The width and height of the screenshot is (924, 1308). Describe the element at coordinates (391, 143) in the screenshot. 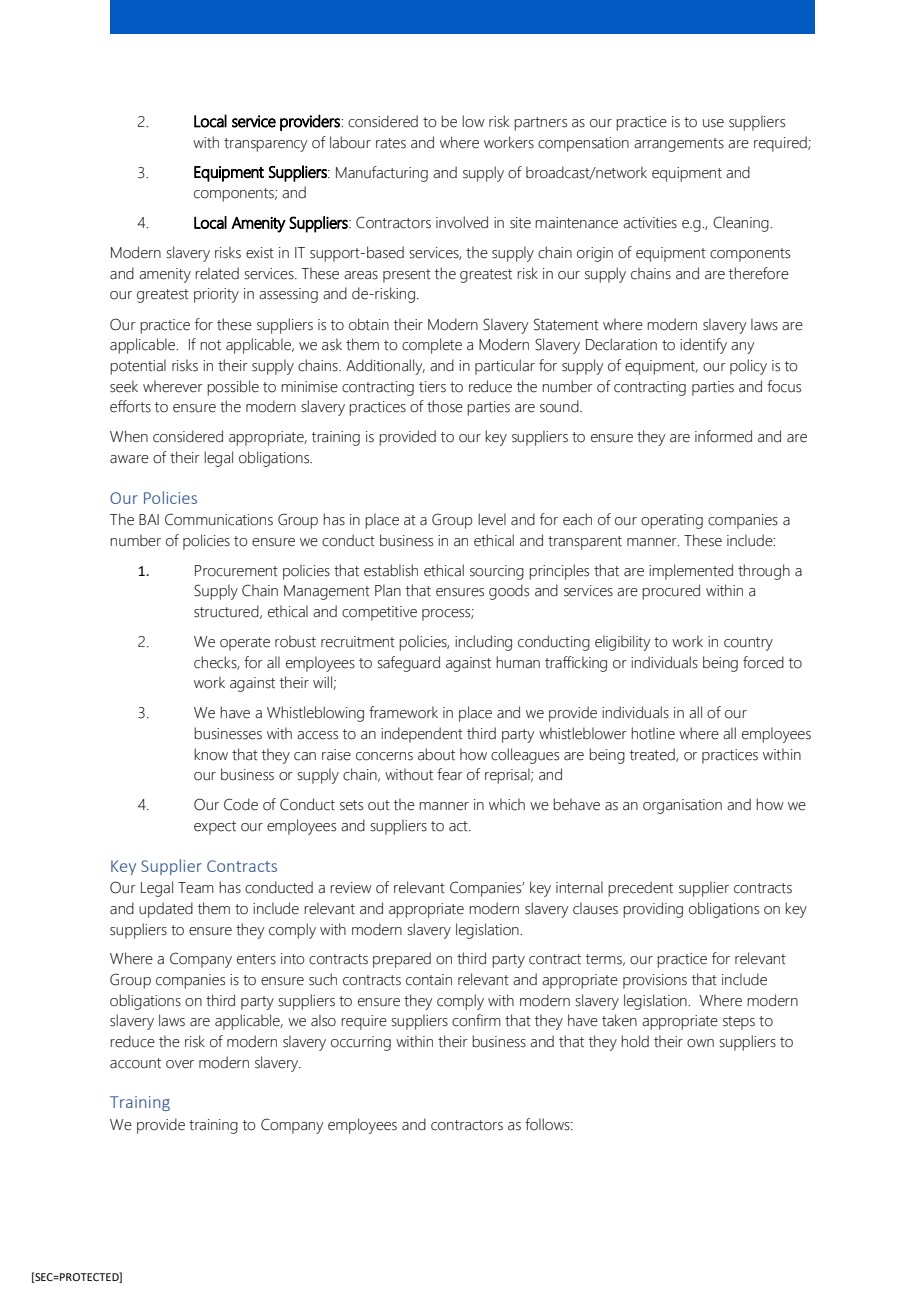

I see `rates` at that location.
